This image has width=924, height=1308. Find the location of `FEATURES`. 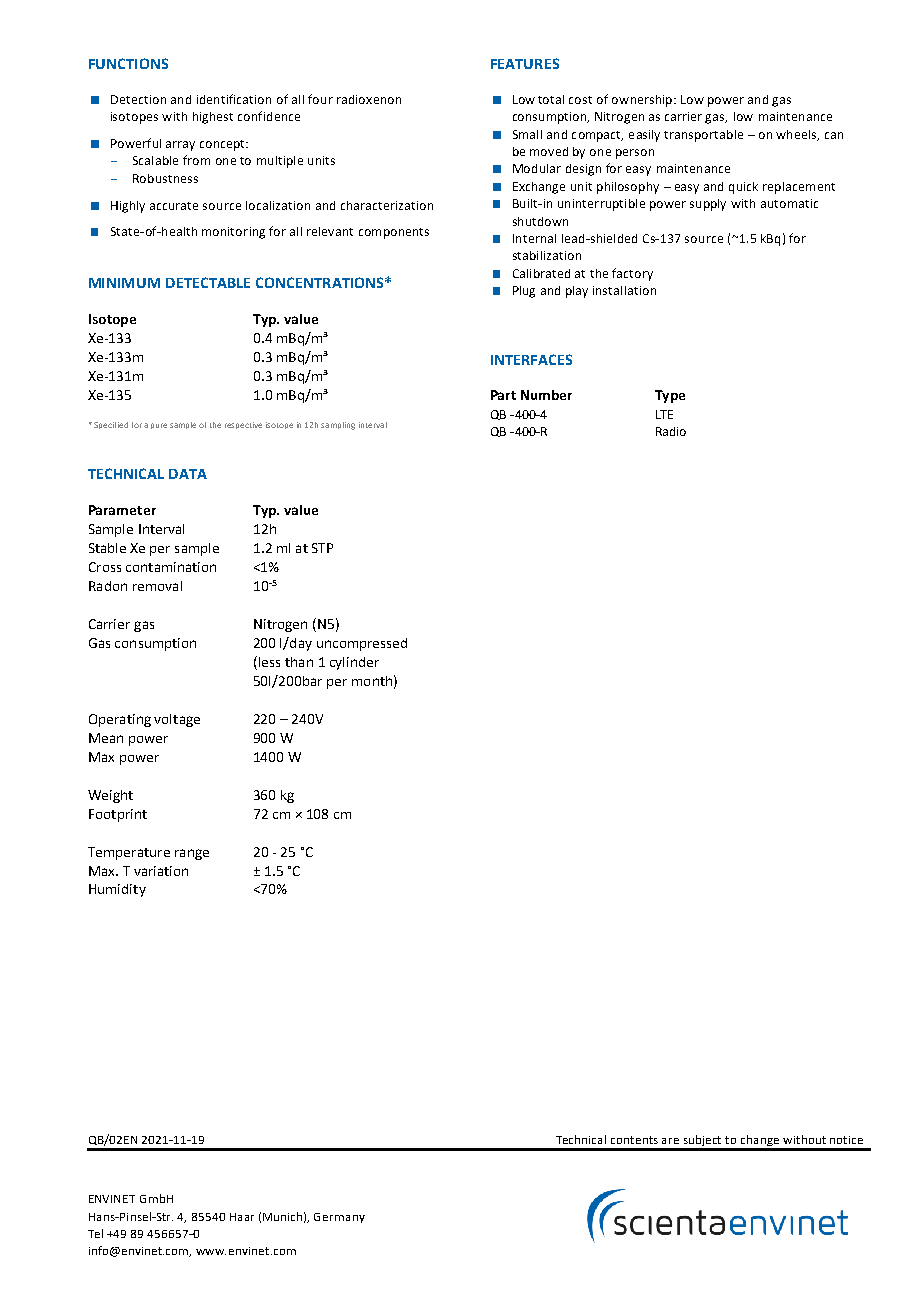

FEATURES is located at coordinates (525, 63).
